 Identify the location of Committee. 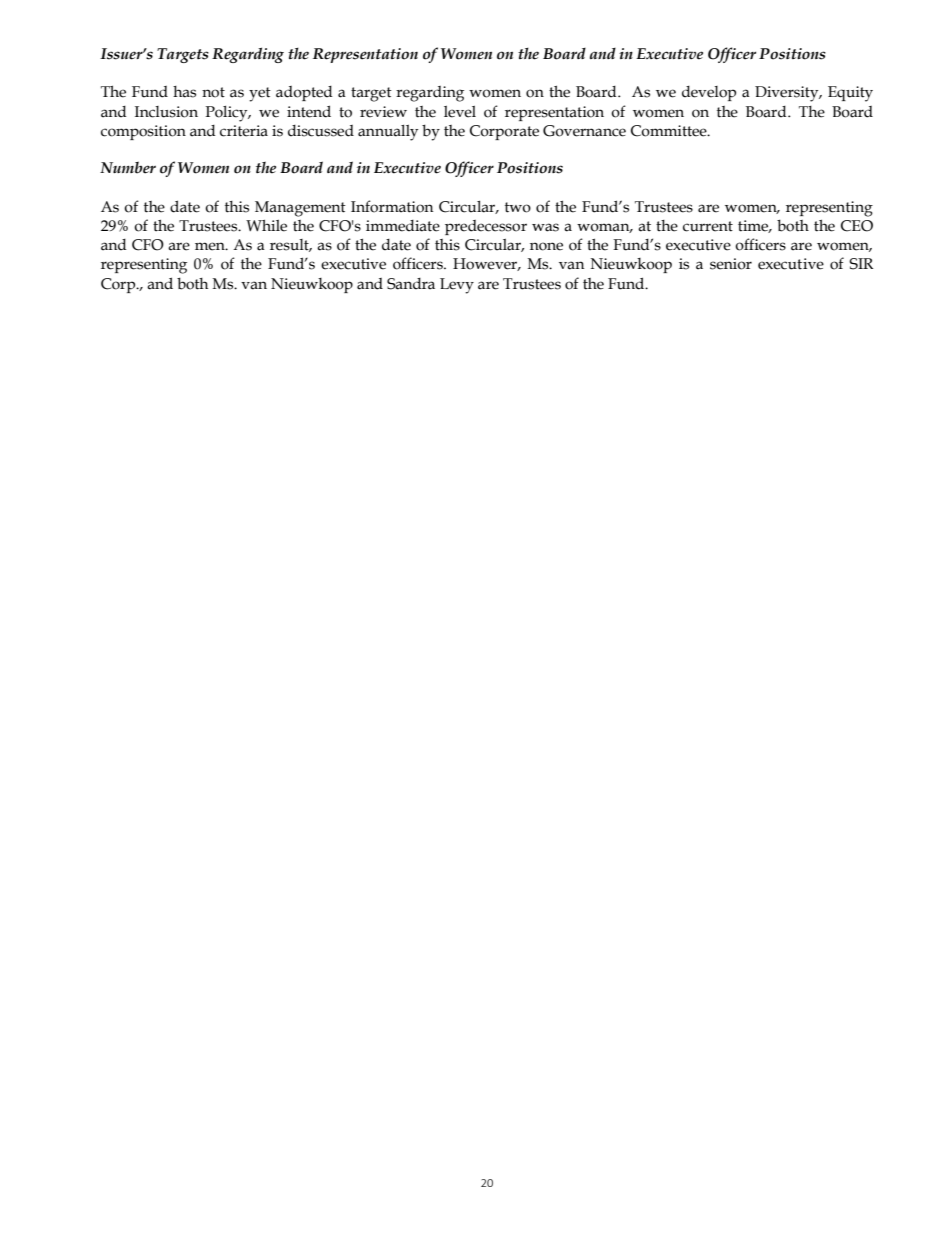
(670, 131).
